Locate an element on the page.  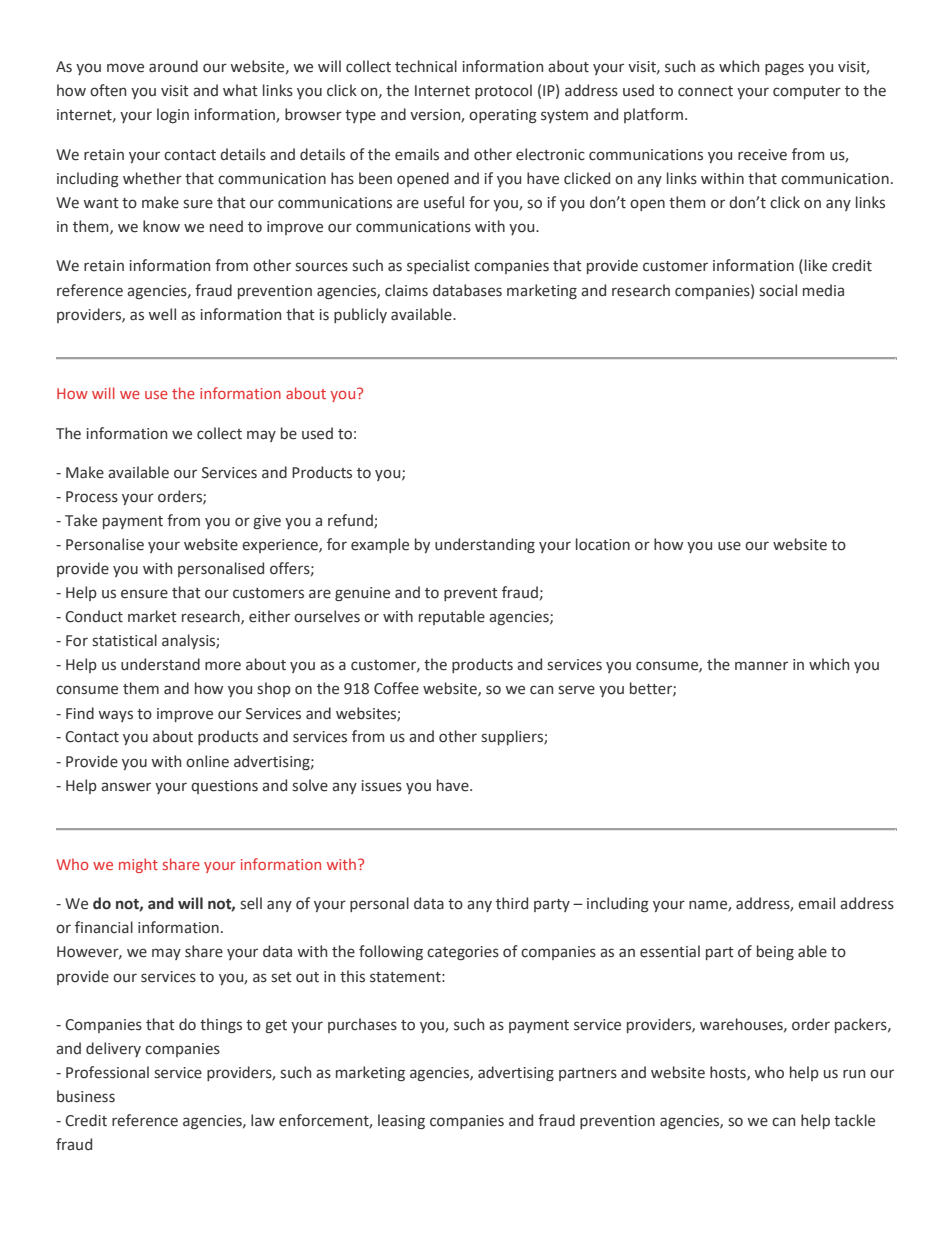
Professional is located at coordinates (107, 1072).
